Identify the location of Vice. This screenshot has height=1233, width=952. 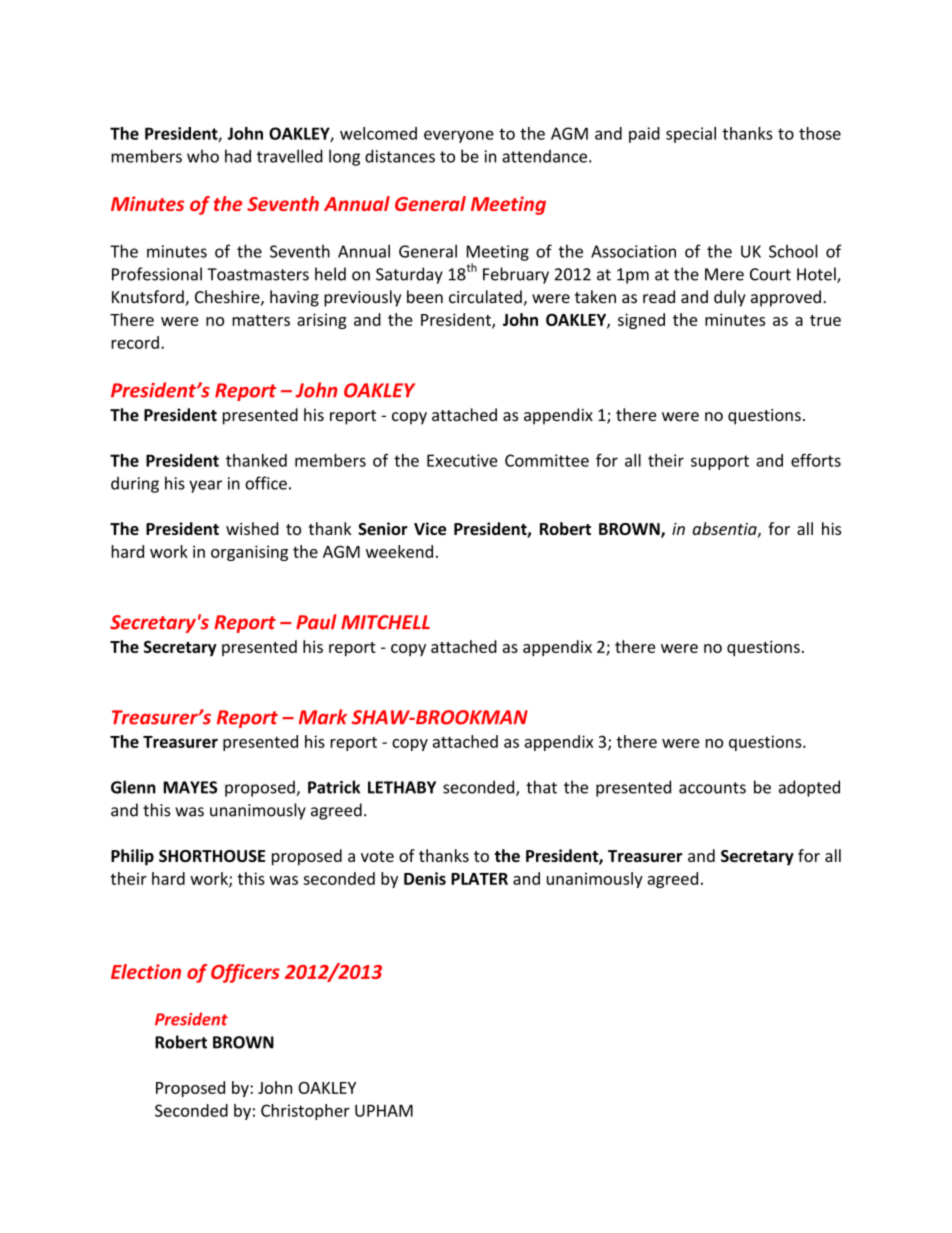
(430, 528).
